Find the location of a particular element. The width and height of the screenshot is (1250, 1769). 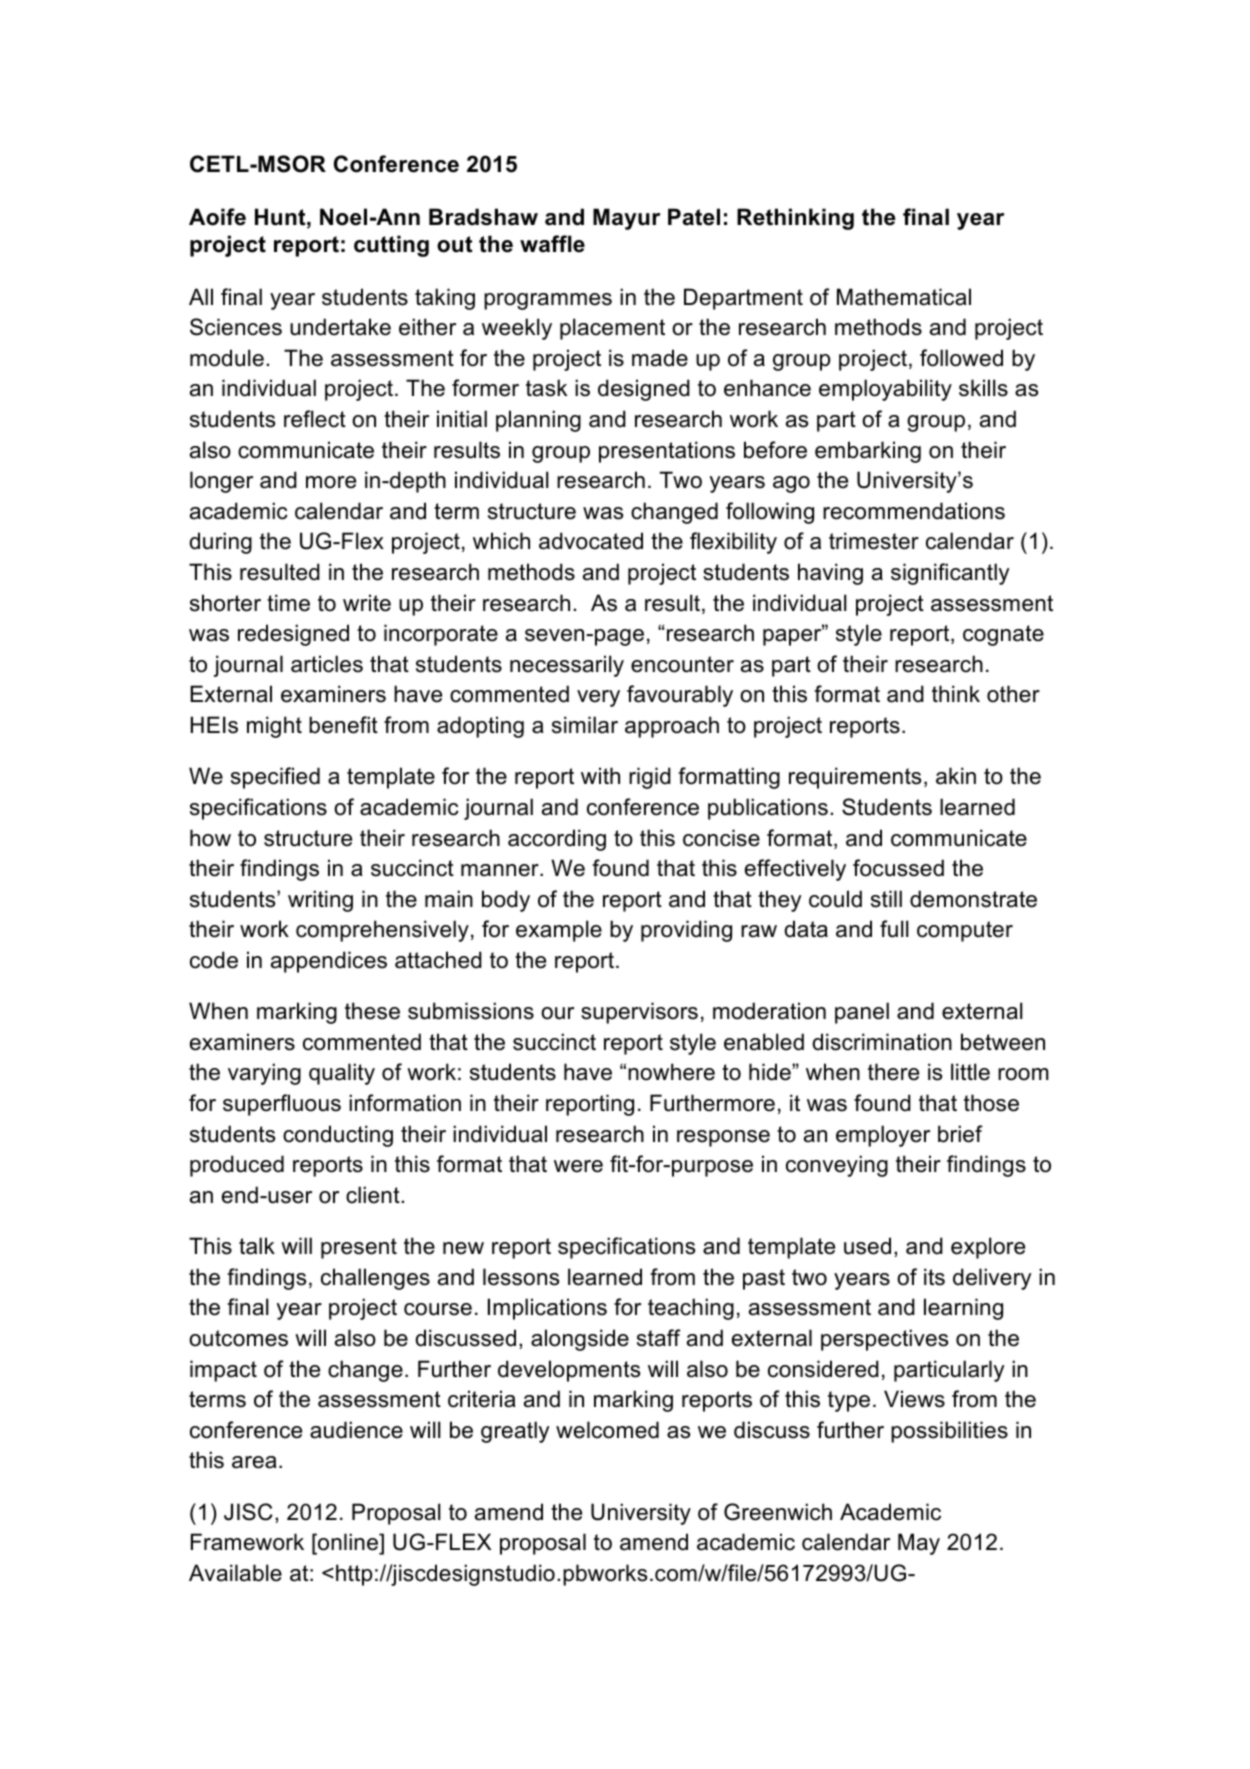

articles is located at coordinates (327, 664).
